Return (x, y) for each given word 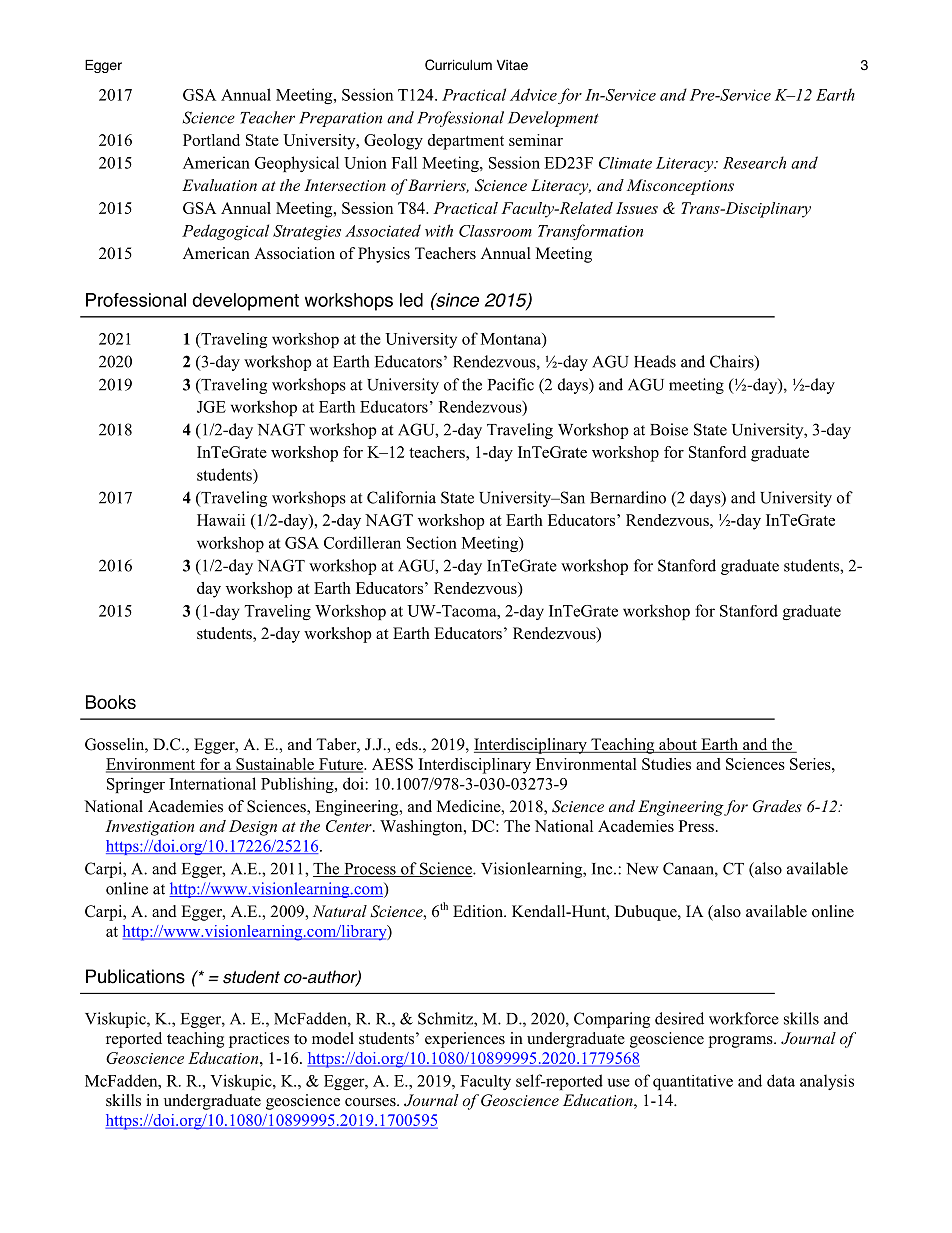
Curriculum (458, 65)
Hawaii (221, 520)
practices (259, 1040)
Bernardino (628, 497)
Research (754, 162)
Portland (211, 140)
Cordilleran (362, 542)
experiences (465, 1040)
